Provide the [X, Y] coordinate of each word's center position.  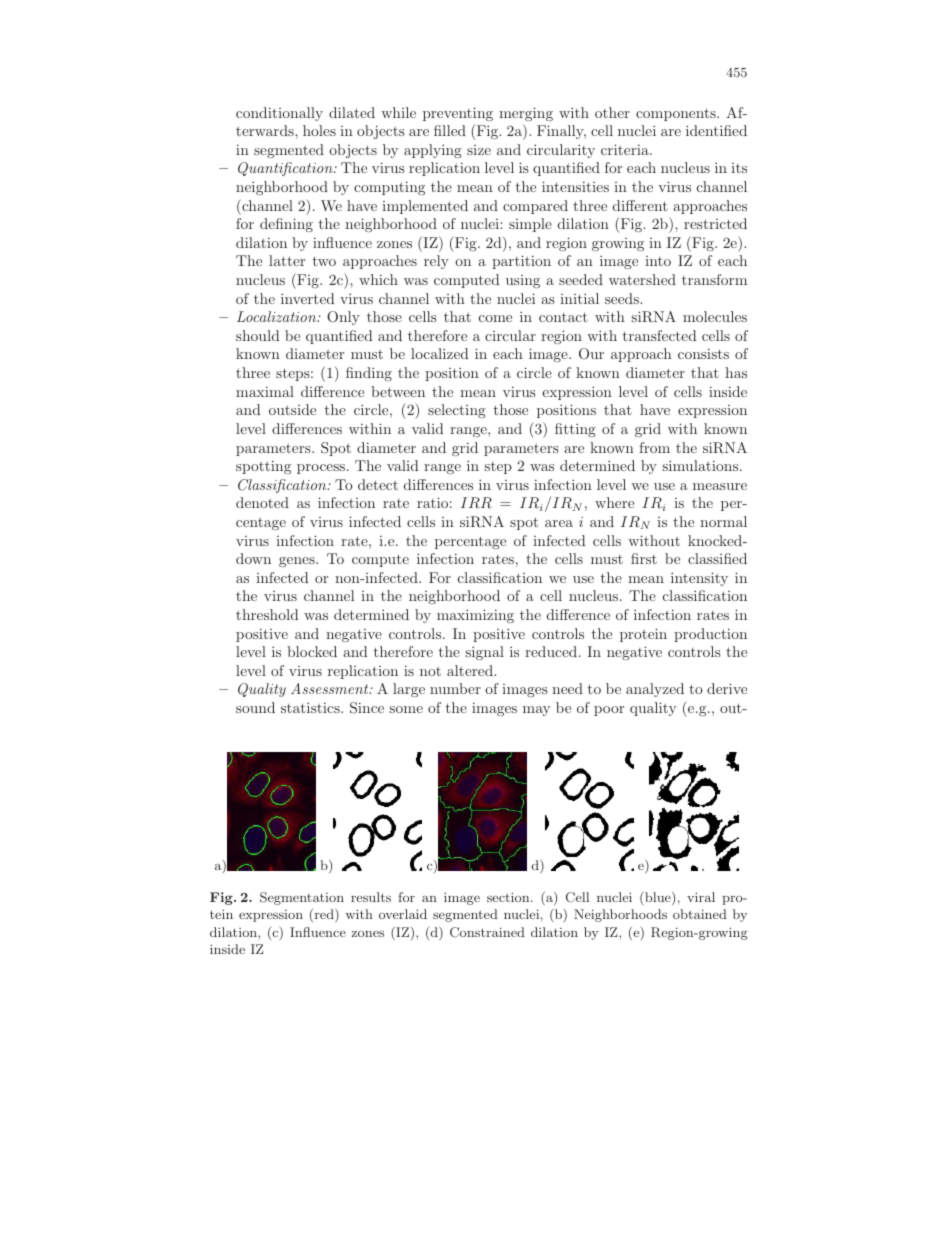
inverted [307, 298]
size [479, 150]
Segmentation [302, 898]
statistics [311, 707]
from [654, 447]
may [536, 711]
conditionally [279, 114]
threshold [267, 614]
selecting [457, 411]
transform [714, 279]
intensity [699, 579]
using [523, 281]
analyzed [655, 690]
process [321, 469]
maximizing [475, 616]
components [677, 114]
